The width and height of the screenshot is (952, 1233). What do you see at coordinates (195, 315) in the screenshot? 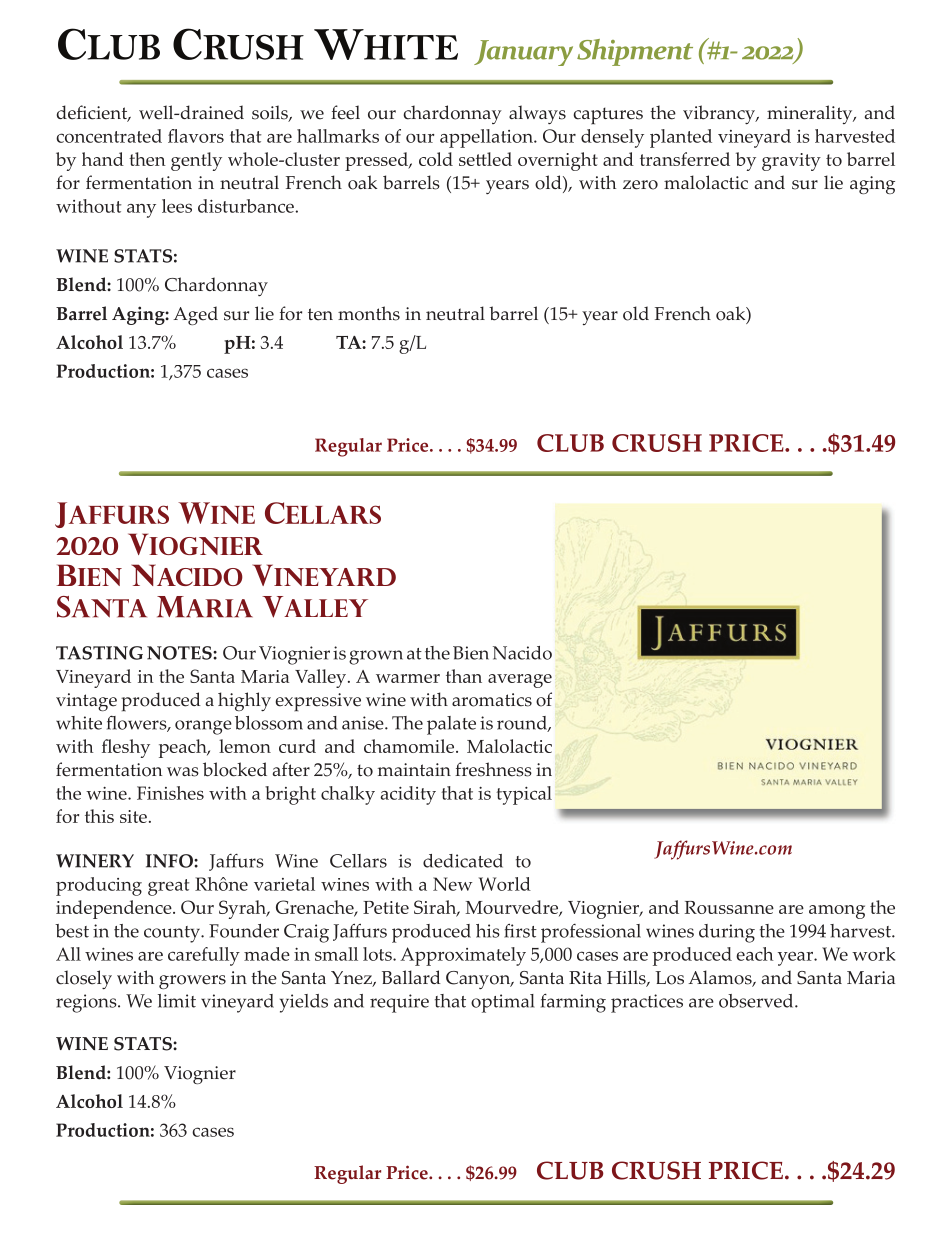
I see `Aged` at bounding box center [195, 315].
